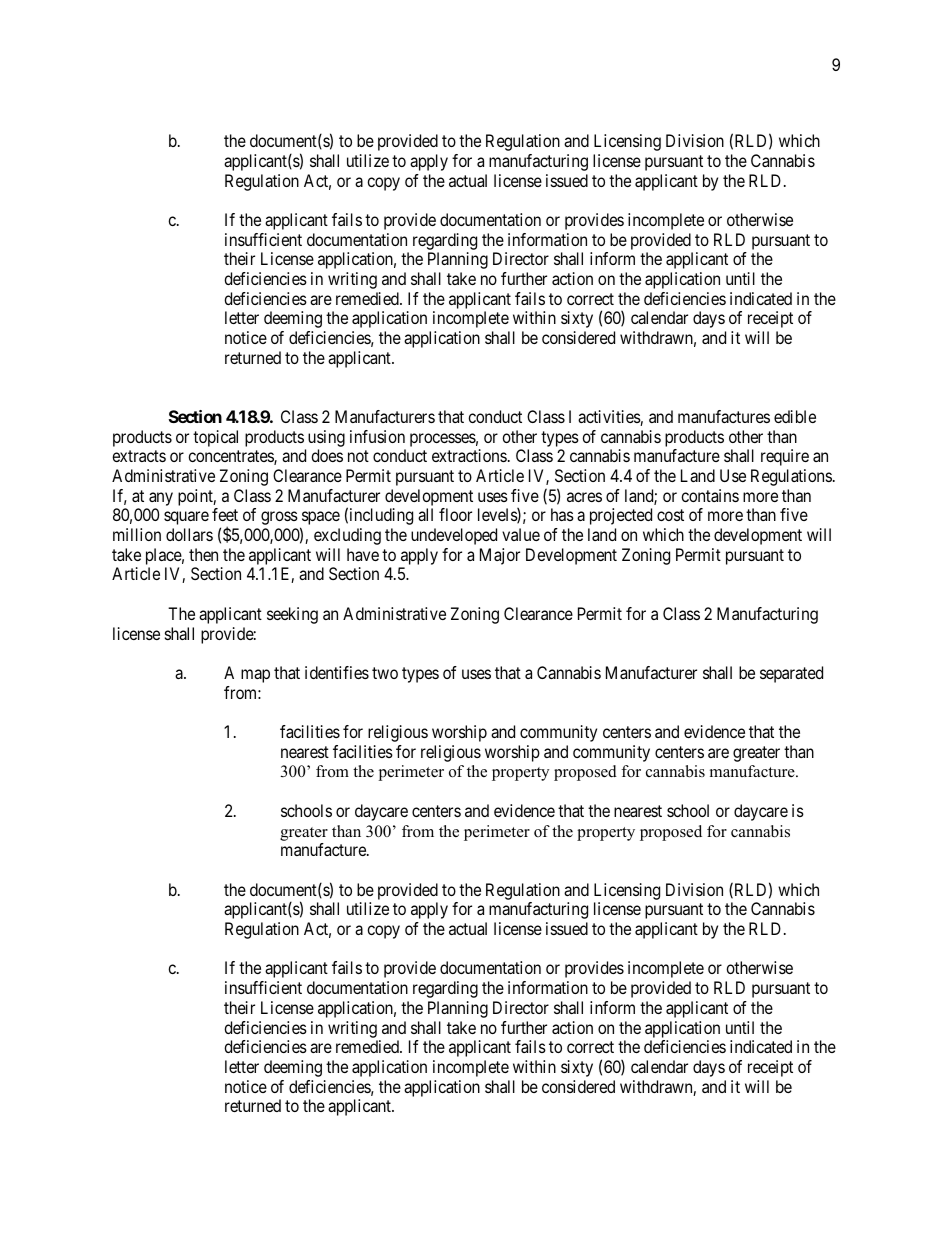  What do you see at coordinates (203, 554) in the screenshot?
I see `then` at bounding box center [203, 554].
